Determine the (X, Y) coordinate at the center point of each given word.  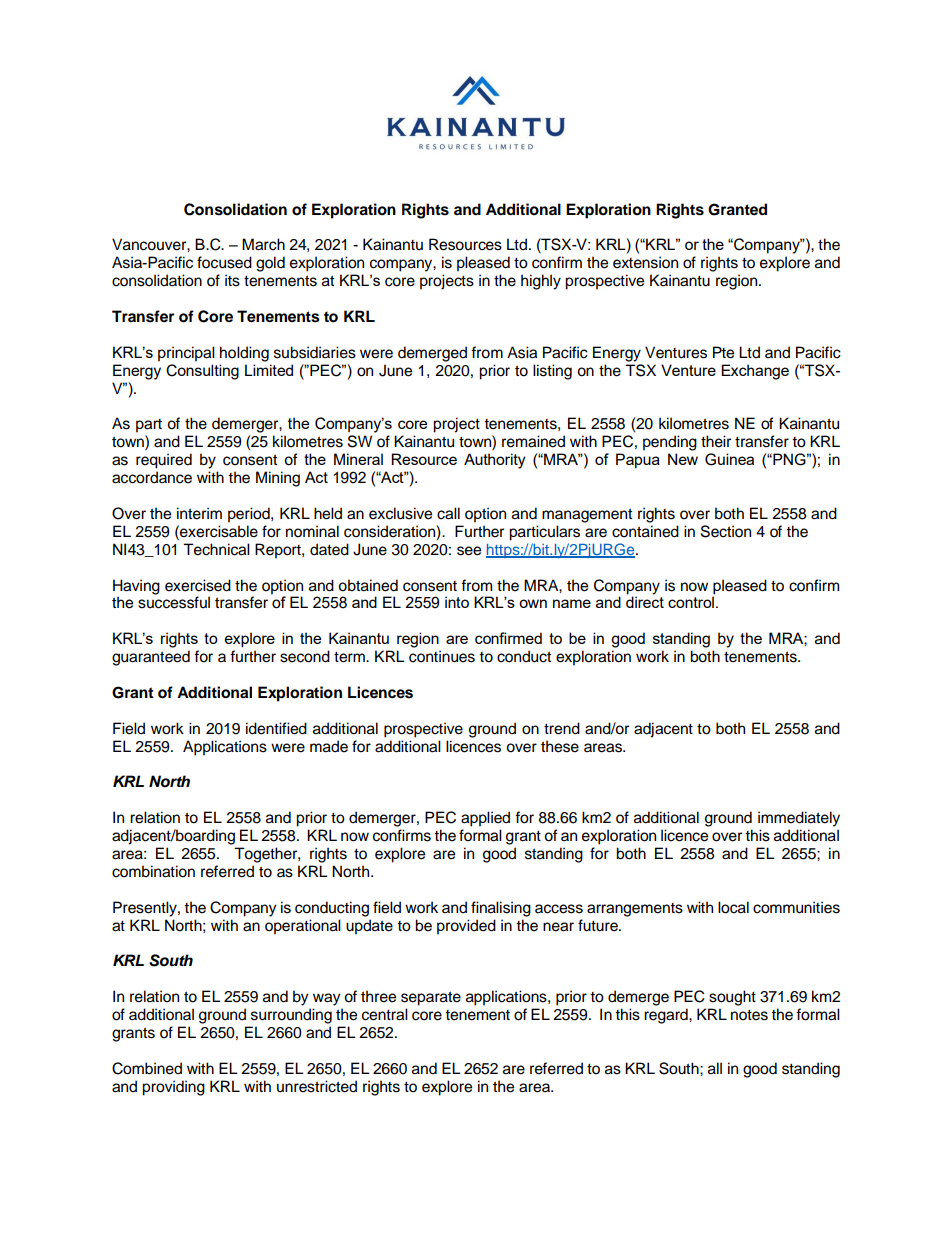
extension (645, 262)
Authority (494, 461)
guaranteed (151, 658)
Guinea (729, 459)
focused (224, 262)
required (164, 461)
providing (173, 1088)
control (691, 602)
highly (541, 282)
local (733, 907)
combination (153, 871)
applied (485, 819)
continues (442, 656)
